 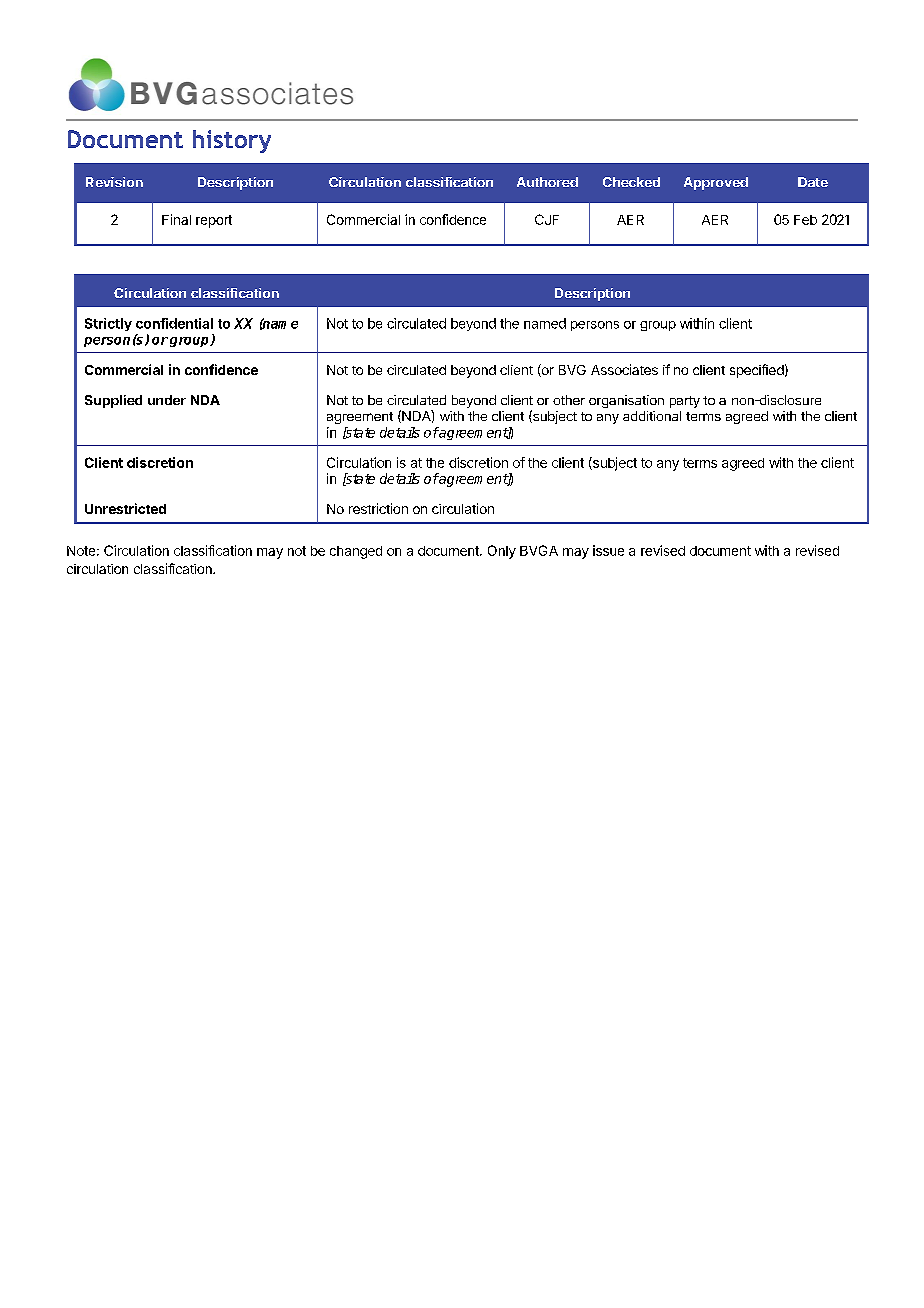 What do you see at coordinates (125, 508) in the screenshot?
I see `Unrestricted` at bounding box center [125, 508].
